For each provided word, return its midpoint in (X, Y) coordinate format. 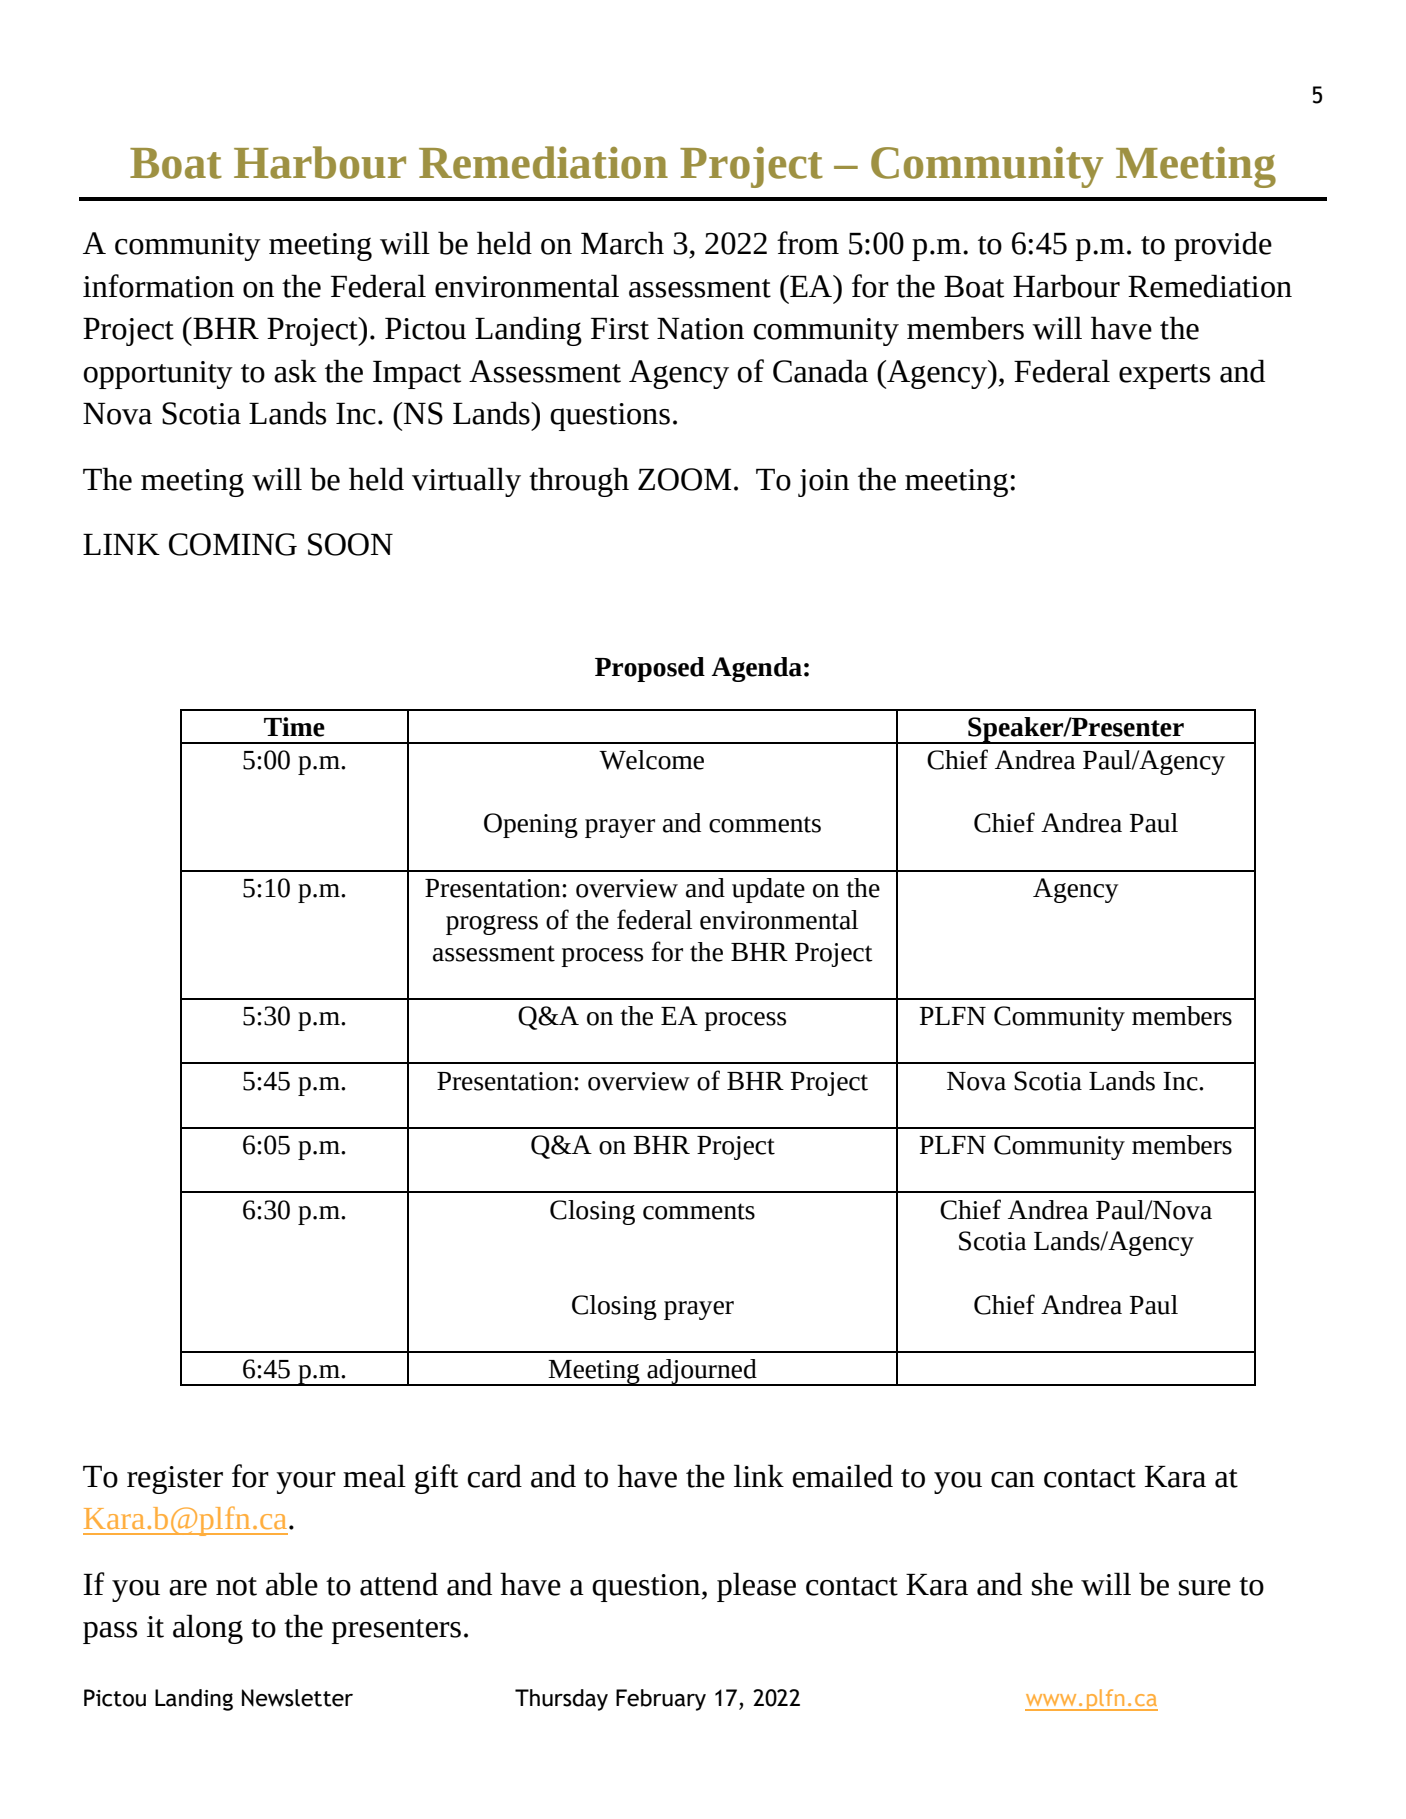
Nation (700, 329)
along (208, 1629)
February (661, 1700)
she (1052, 1584)
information (158, 286)
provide (1223, 246)
